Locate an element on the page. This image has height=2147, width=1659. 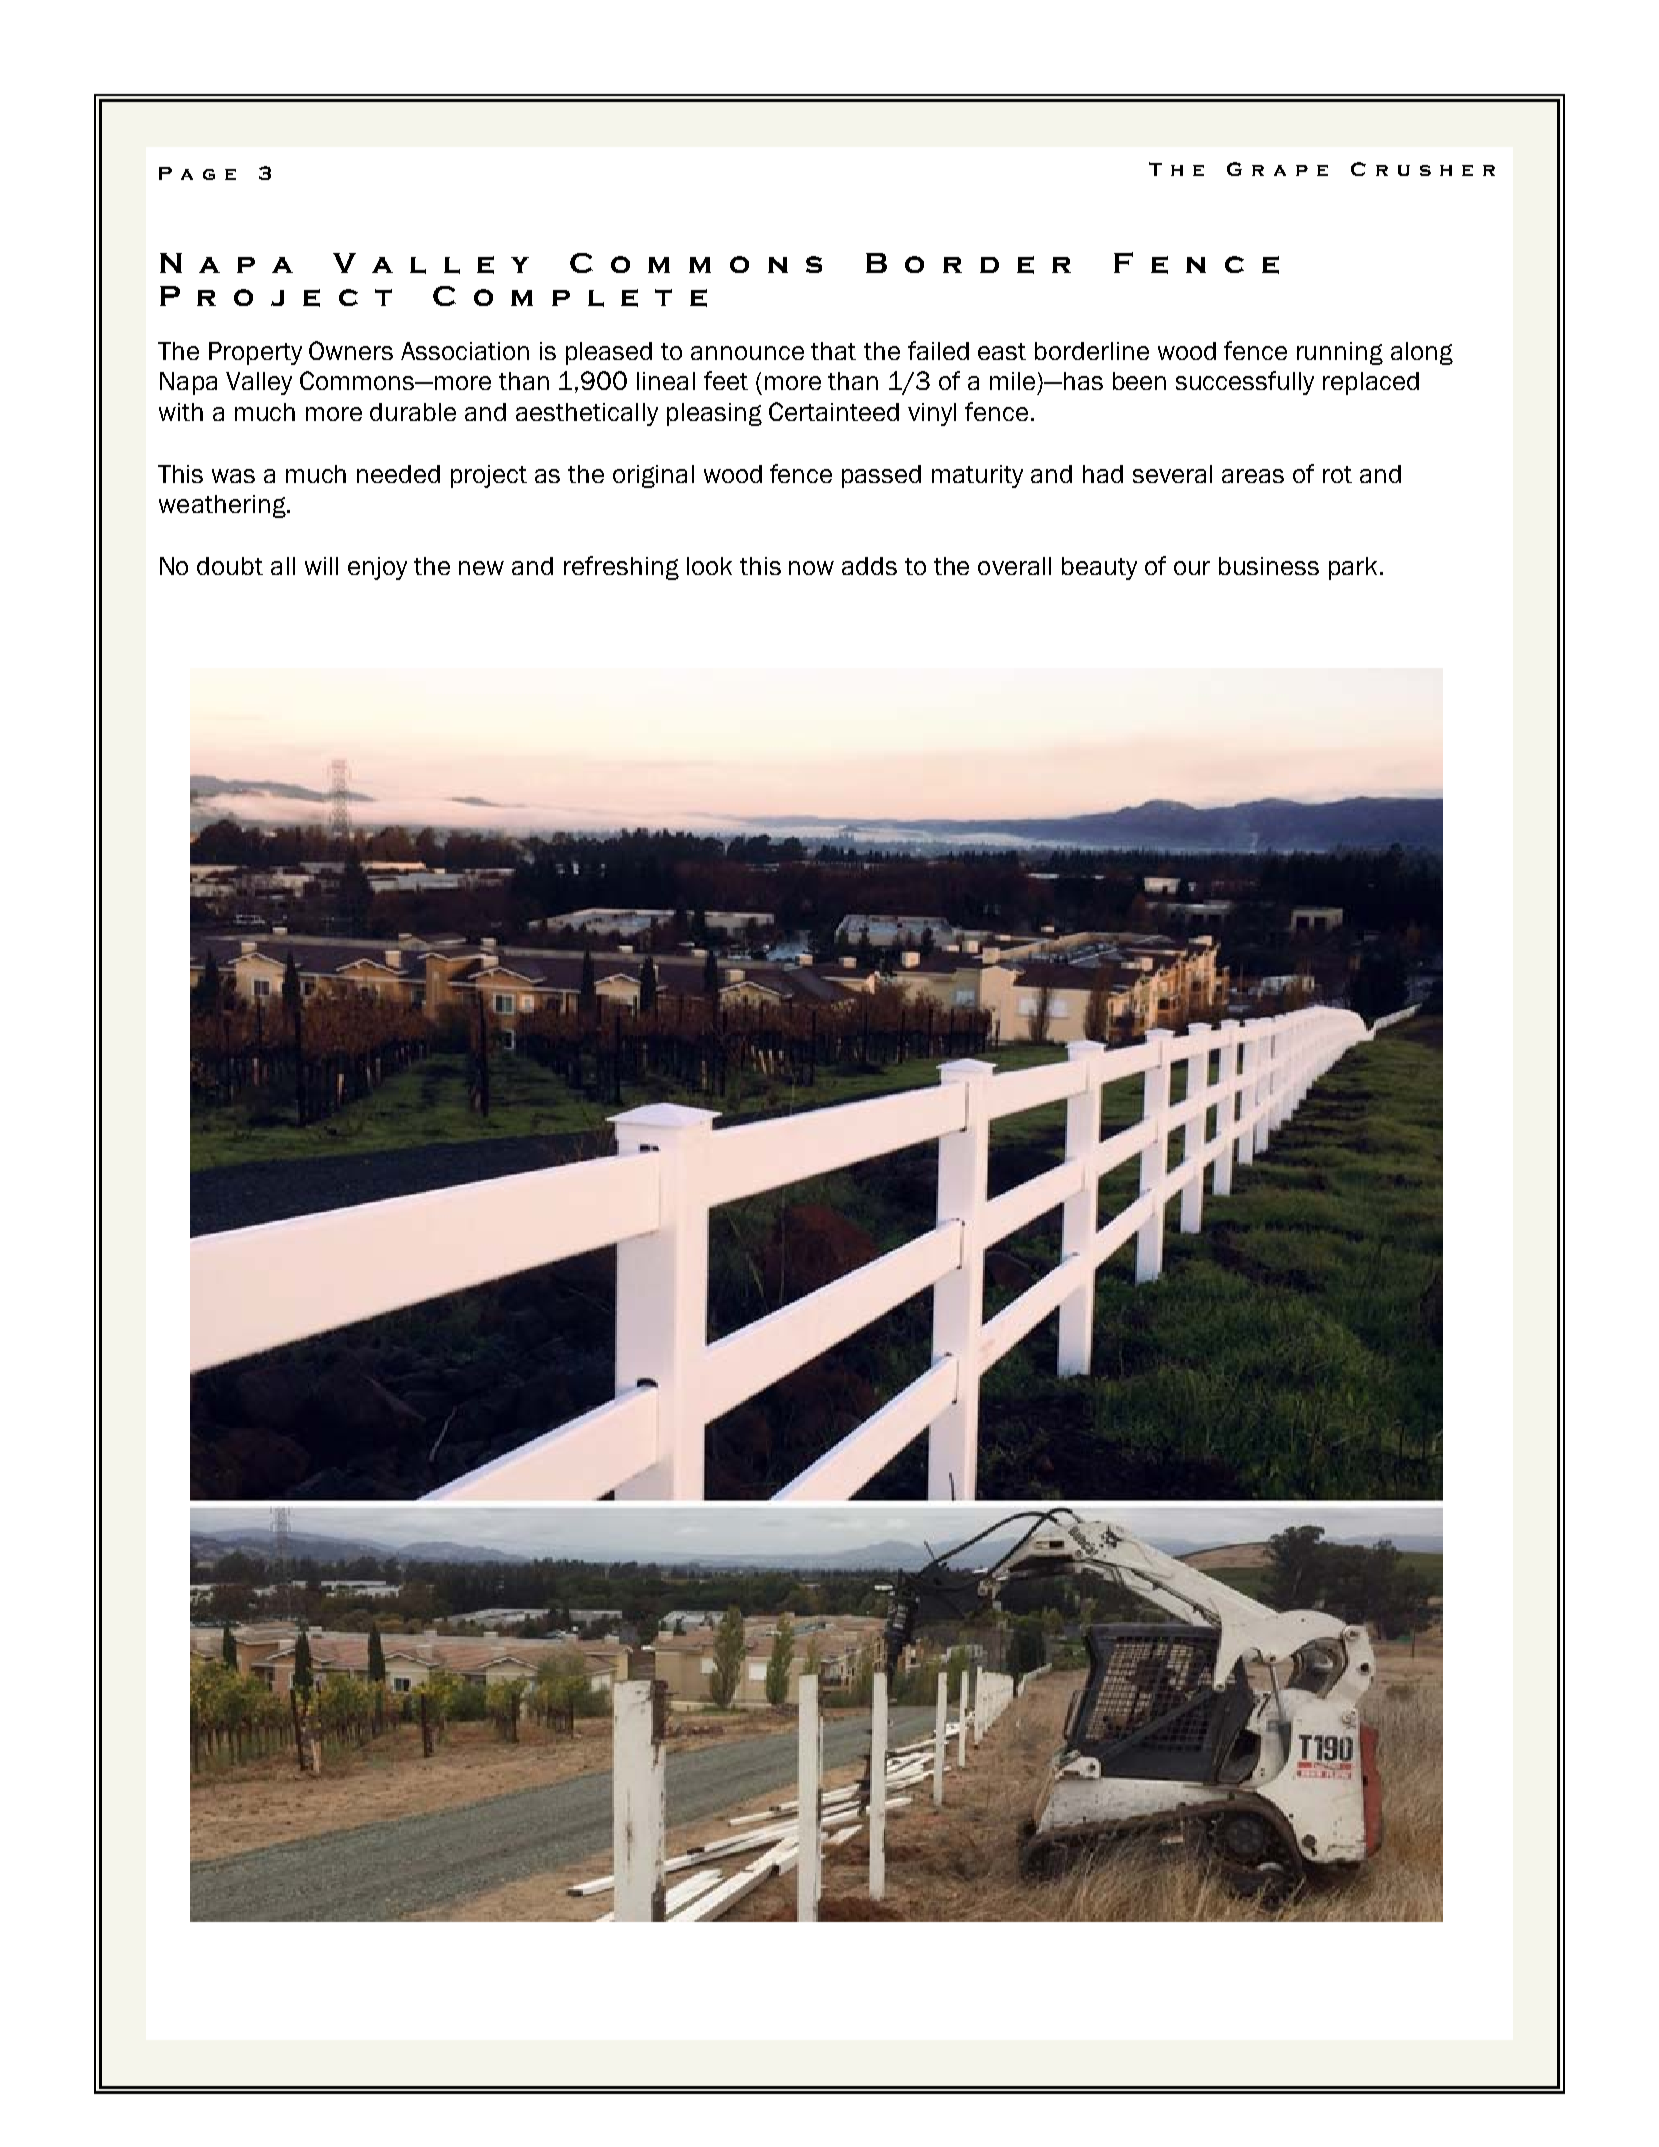
pleasing is located at coordinates (714, 414).
